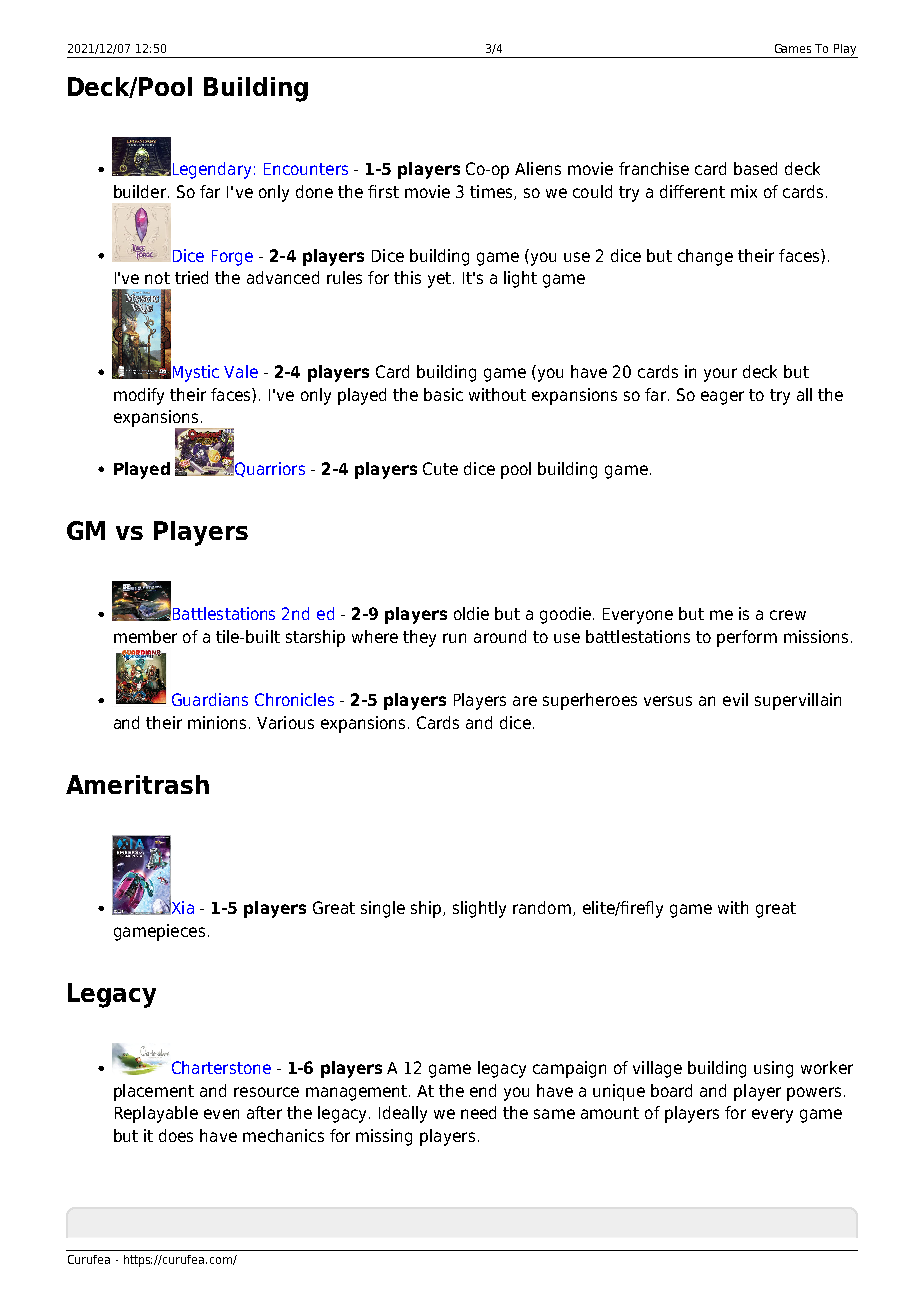  What do you see at coordinates (383, 909) in the screenshot?
I see `single` at bounding box center [383, 909].
